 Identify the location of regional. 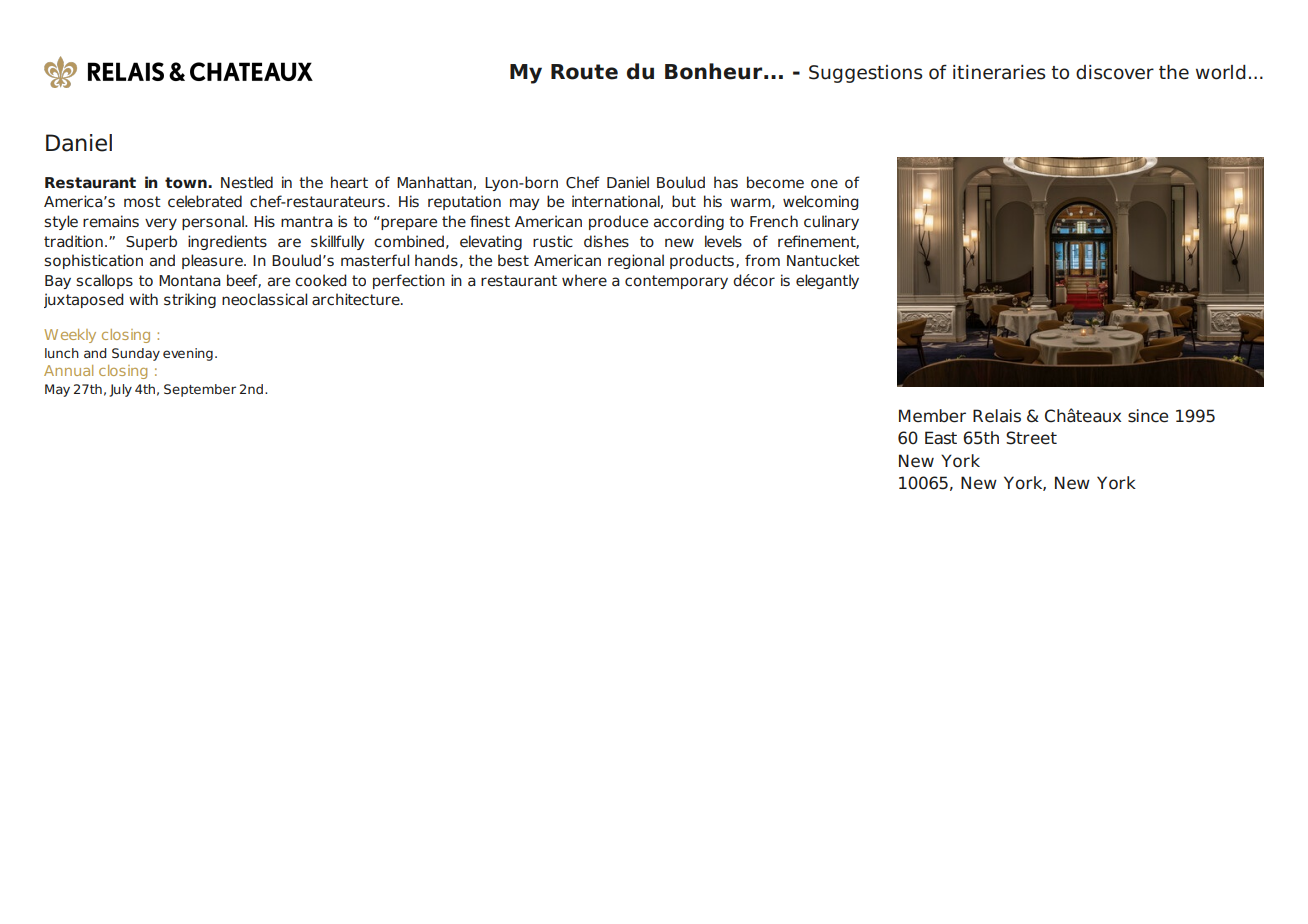
(636, 261).
